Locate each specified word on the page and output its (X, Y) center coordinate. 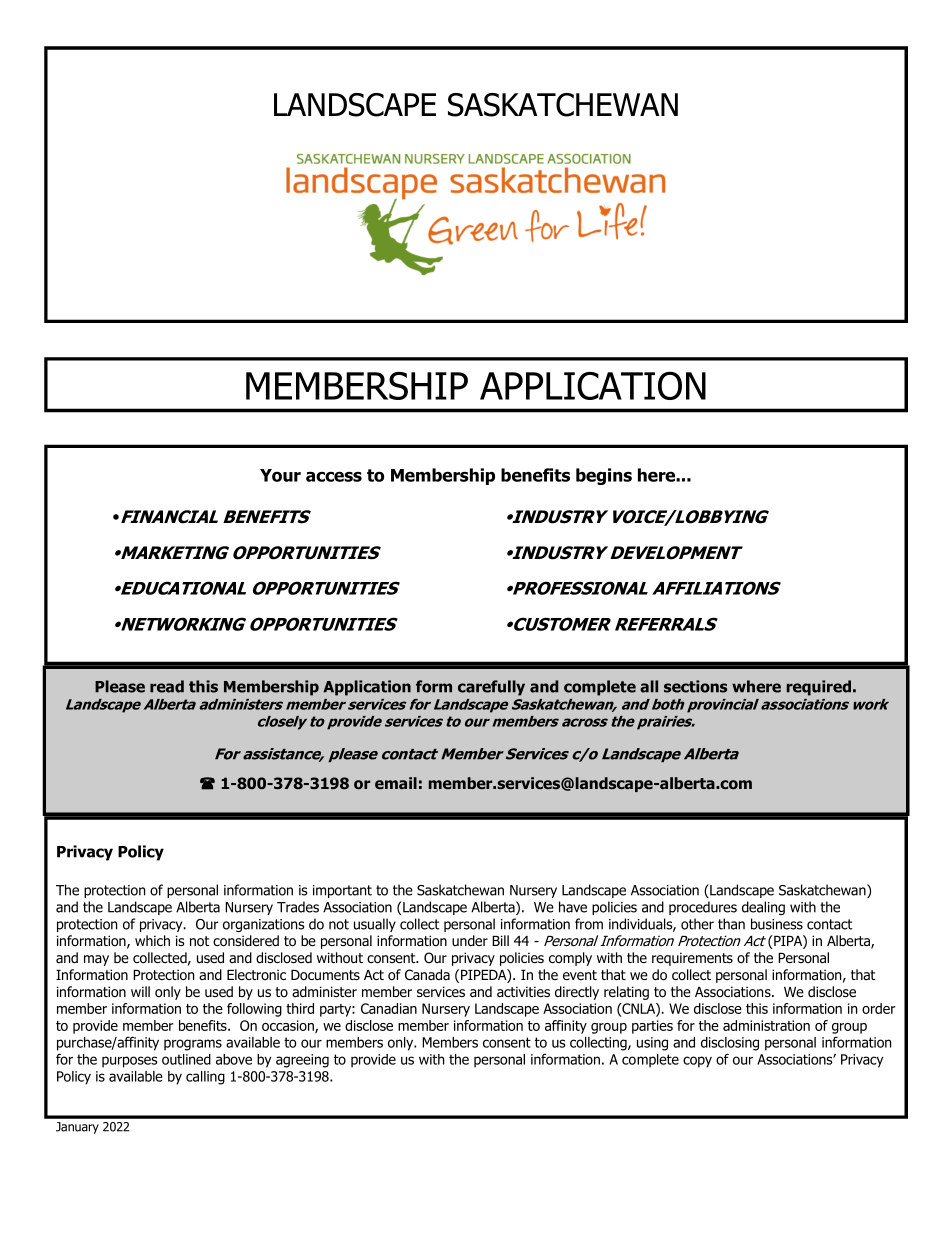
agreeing (302, 1061)
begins (604, 476)
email (396, 783)
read (167, 686)
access (334, 476)
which (152, 940)
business (777, 924)
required (820, 688)
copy (697, 1062)
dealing (763, 908)
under (470, 940)
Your (280, 475)
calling (205, 1078)
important (342, 891)
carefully (491, 688)
